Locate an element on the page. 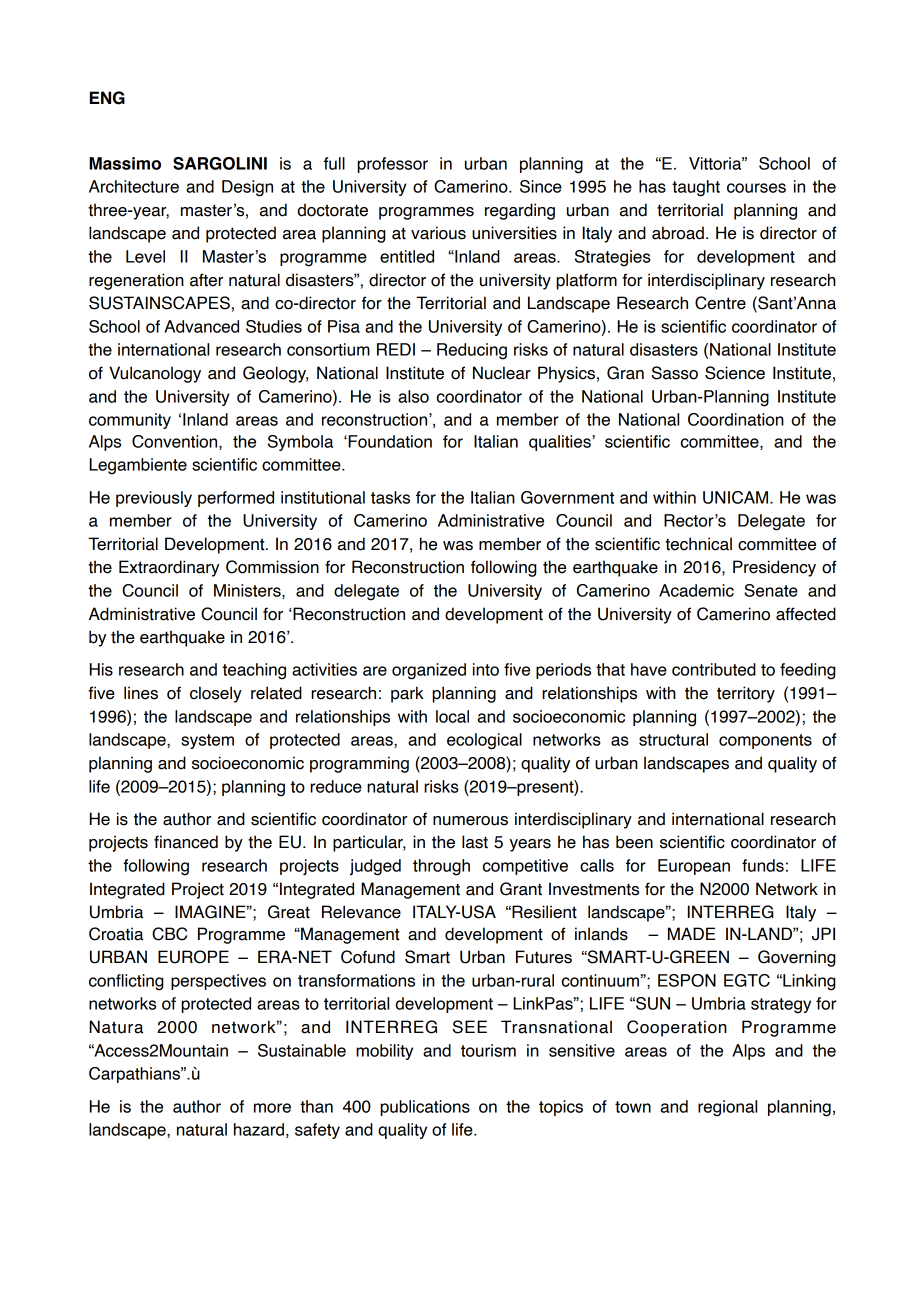 The height and width of the document is (1308, 924). Architecture is located at coordinates (134, 186).
